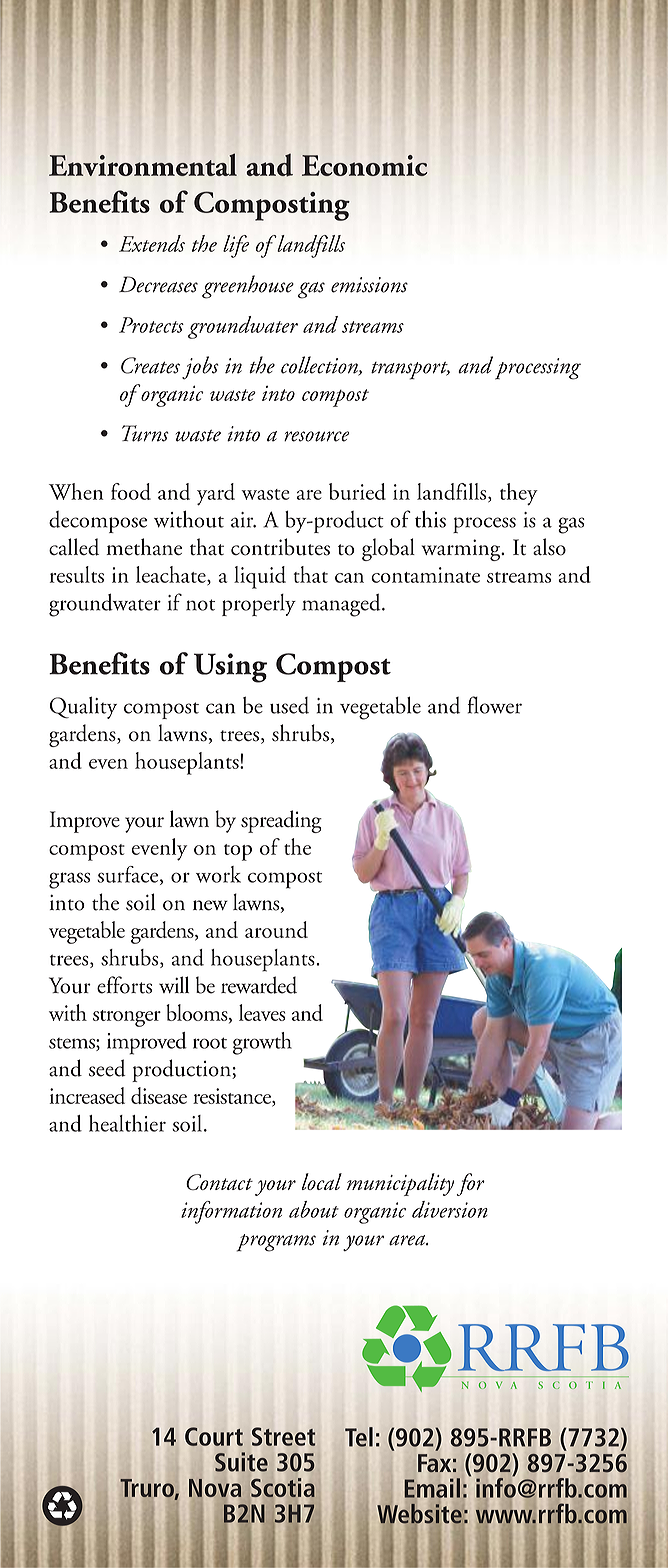  I want to click on Environmental, so click(143, 164).
